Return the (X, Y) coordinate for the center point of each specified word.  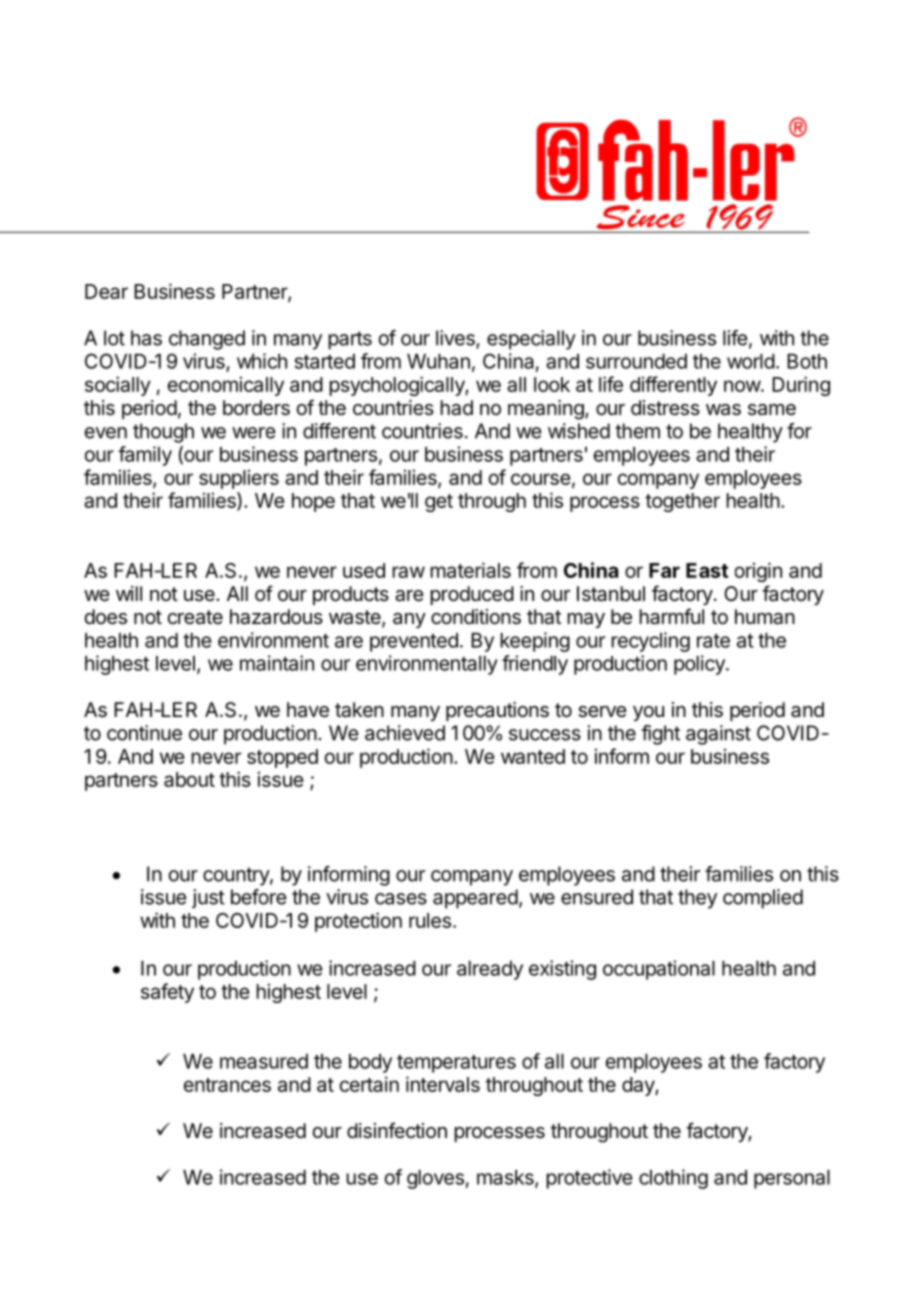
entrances (227, 1085)
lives (456, 339)
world (751, 361)
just (208, 899)
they (697, 899)
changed (207, 340)
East (707, 570)
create (195, 617)
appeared (475, 899)
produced (472, 595)
